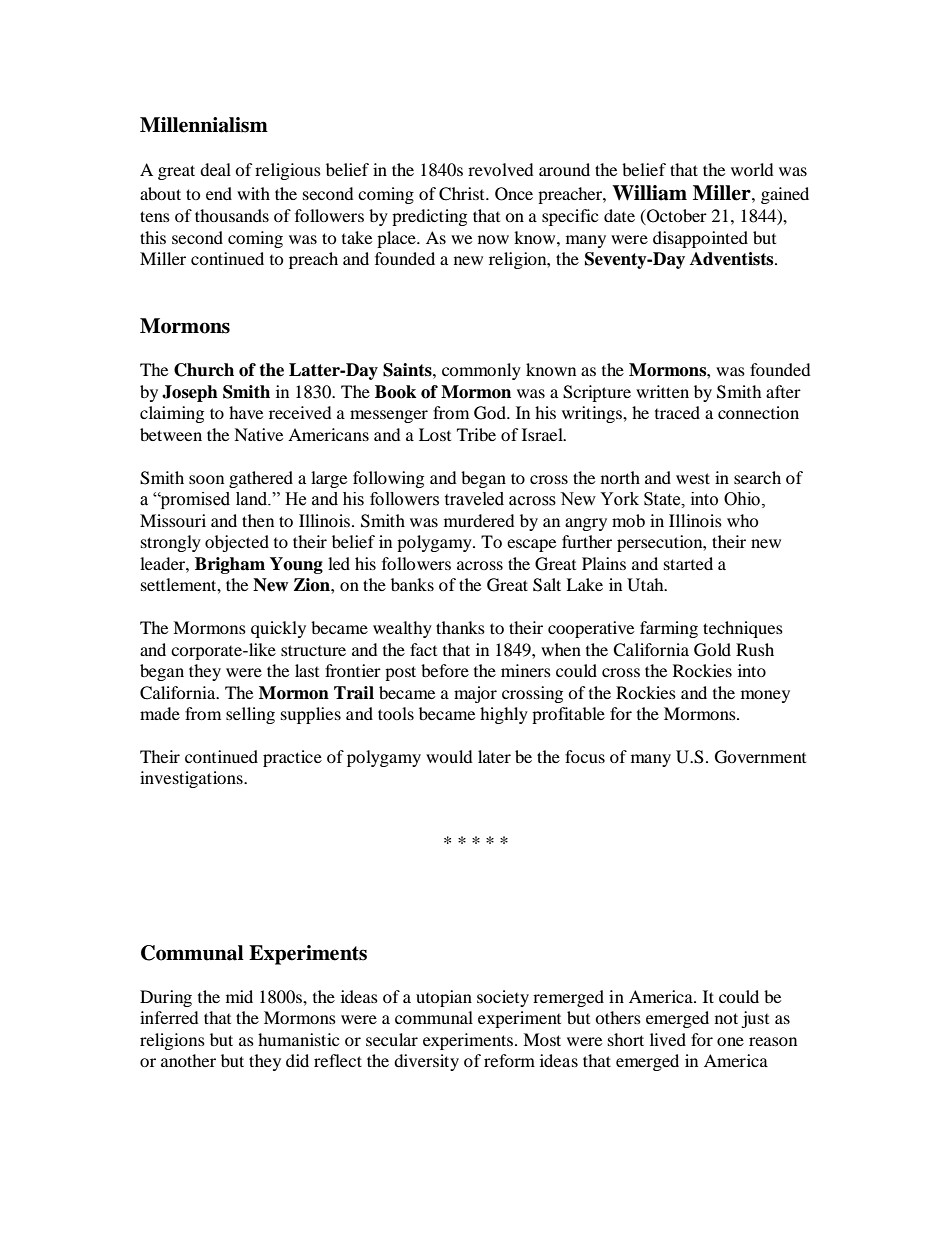 The image size is (952, 1233). Describe the element at coordinates (474, 499) in the document. I see `traveled` at that location.
